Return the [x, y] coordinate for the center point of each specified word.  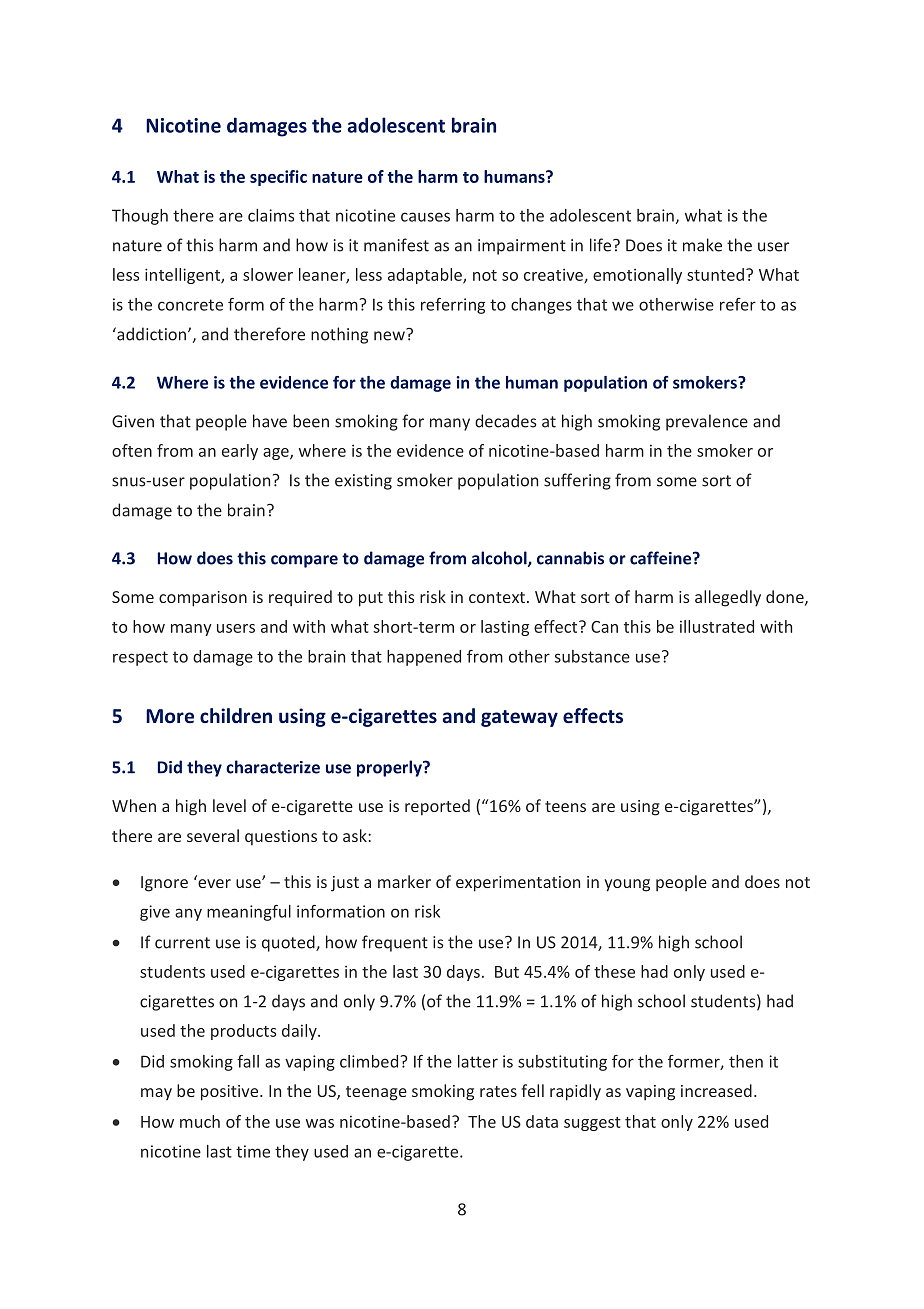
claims [271, 215]
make [702, 245]
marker [404, 881]
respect [140, 658]
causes [425, 217]
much [200, 1121]
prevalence [707, 422]
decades [505, 421]
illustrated [717, 626]
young [627, 885]
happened [424, 658]
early [240, 452]
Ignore [164, 884]
